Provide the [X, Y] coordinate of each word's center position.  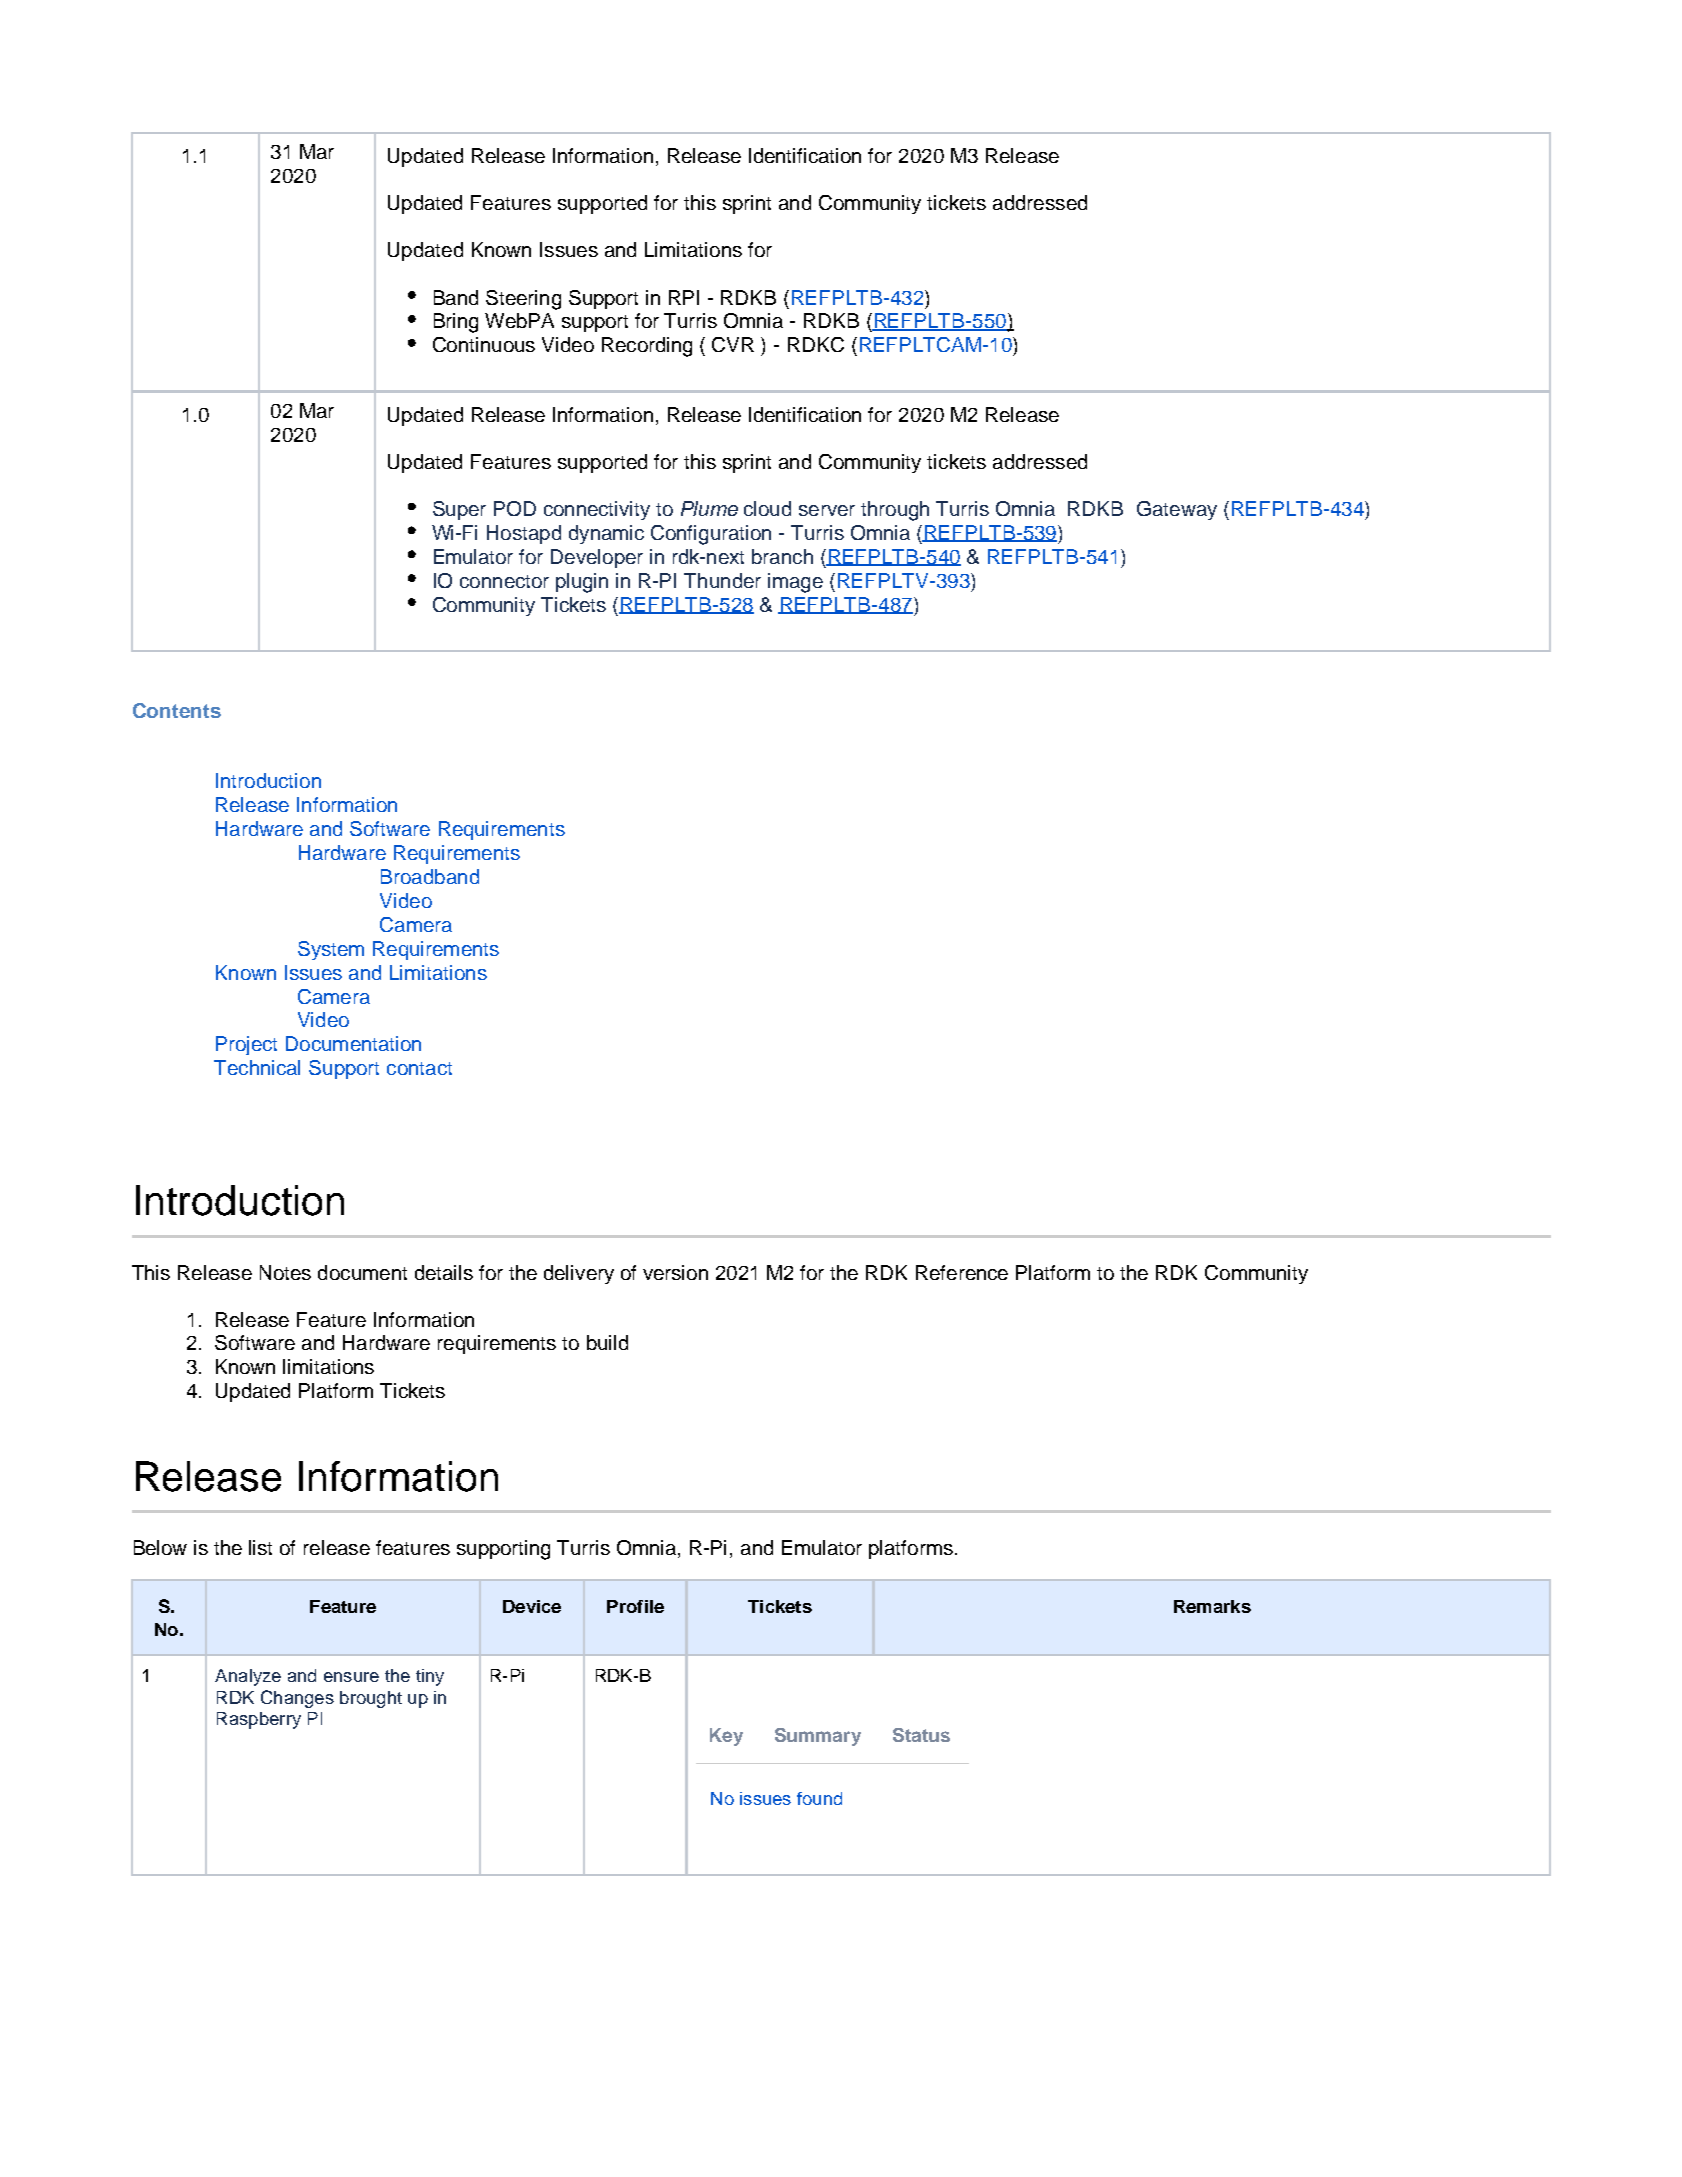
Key [726, 1737]
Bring [456, 323]
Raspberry [259, 1720]
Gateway [1177, 510]
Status [921, 1735]
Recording [647, 347]
